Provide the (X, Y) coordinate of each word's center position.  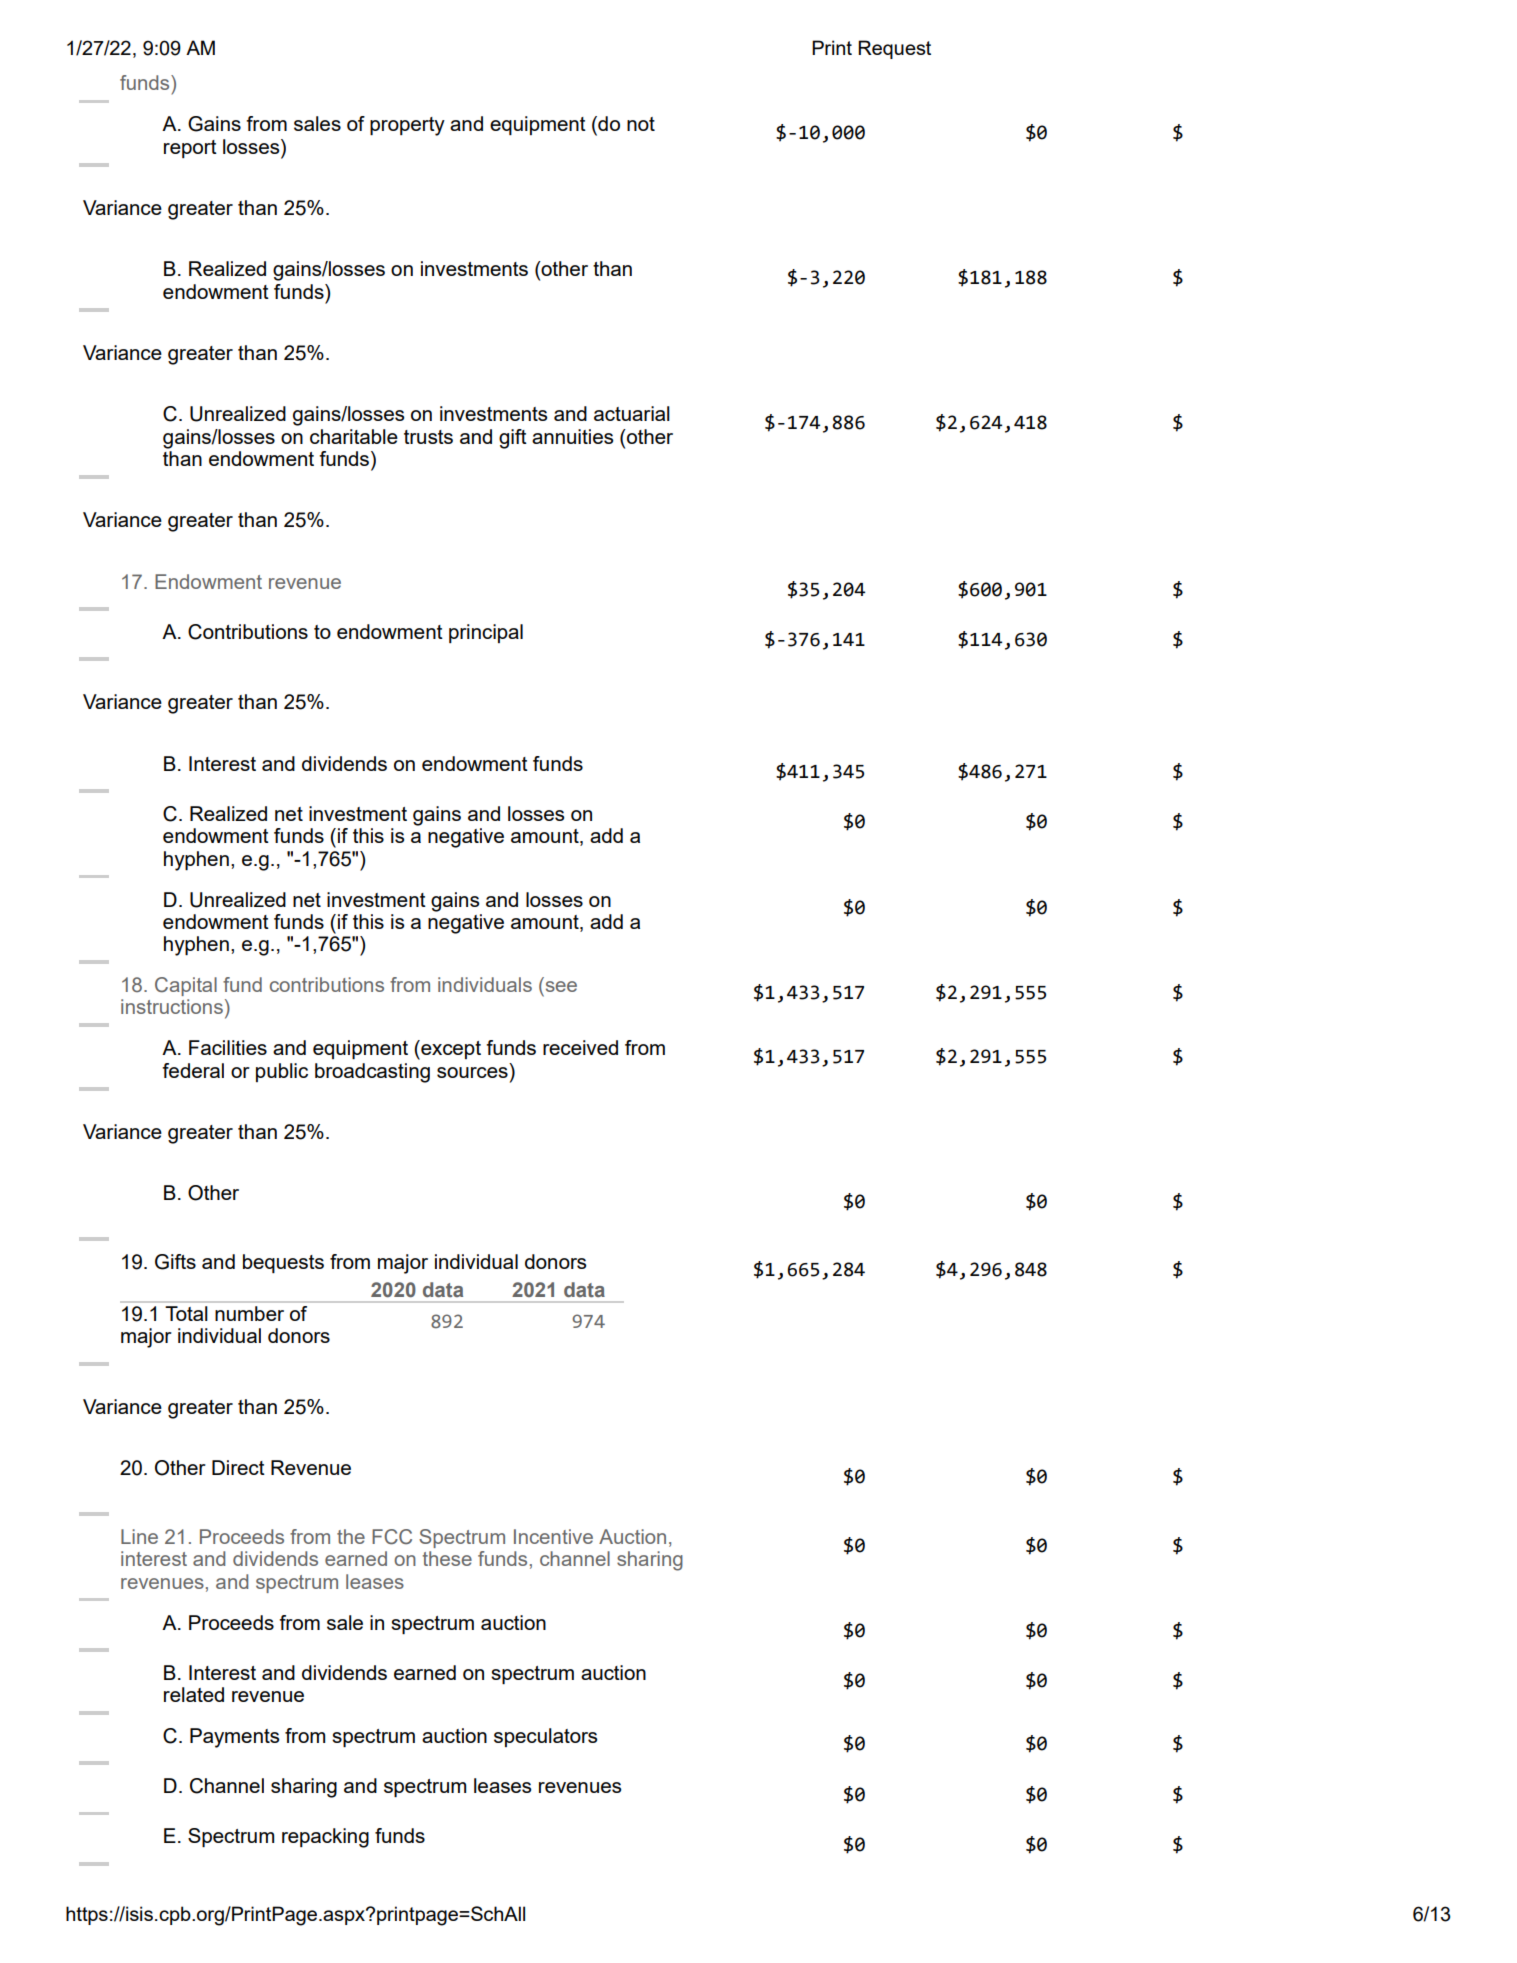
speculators (546, 1737)
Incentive (553, 1536)
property (407, 126)
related (194, 1694)
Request (894, 49)
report (190, 149)
